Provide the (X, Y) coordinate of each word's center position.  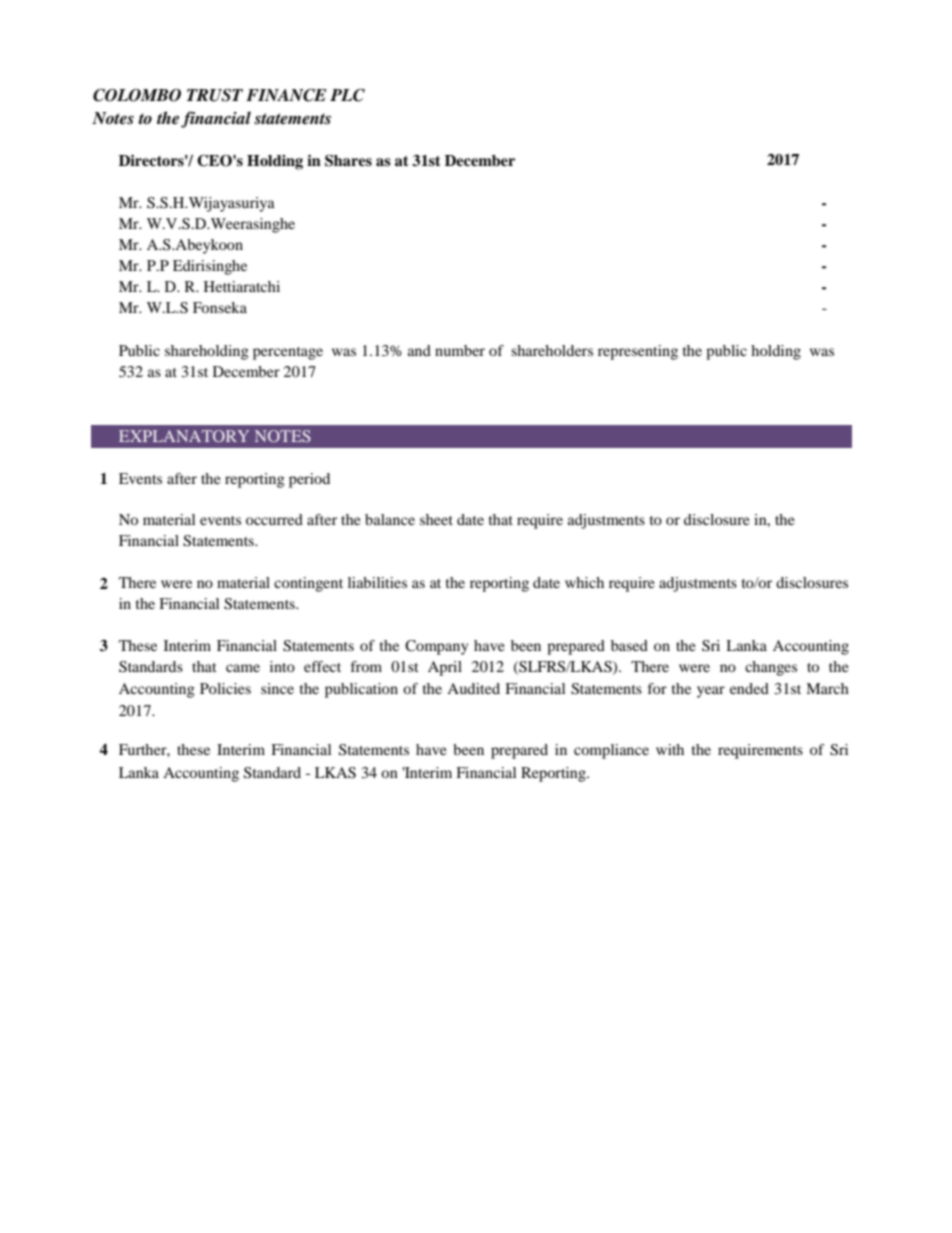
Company (436, 647)
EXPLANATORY (184, 436)
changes (771, 668)
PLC (347, 95)
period (309, 480)
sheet (436, 519)
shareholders (552, 350)
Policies (225, 688)
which (584, 582)
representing (638, 352)
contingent (308, 584)
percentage (288, 353)
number (460, 350)
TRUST (215, 95)
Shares (348, 160)
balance (390, 519)
